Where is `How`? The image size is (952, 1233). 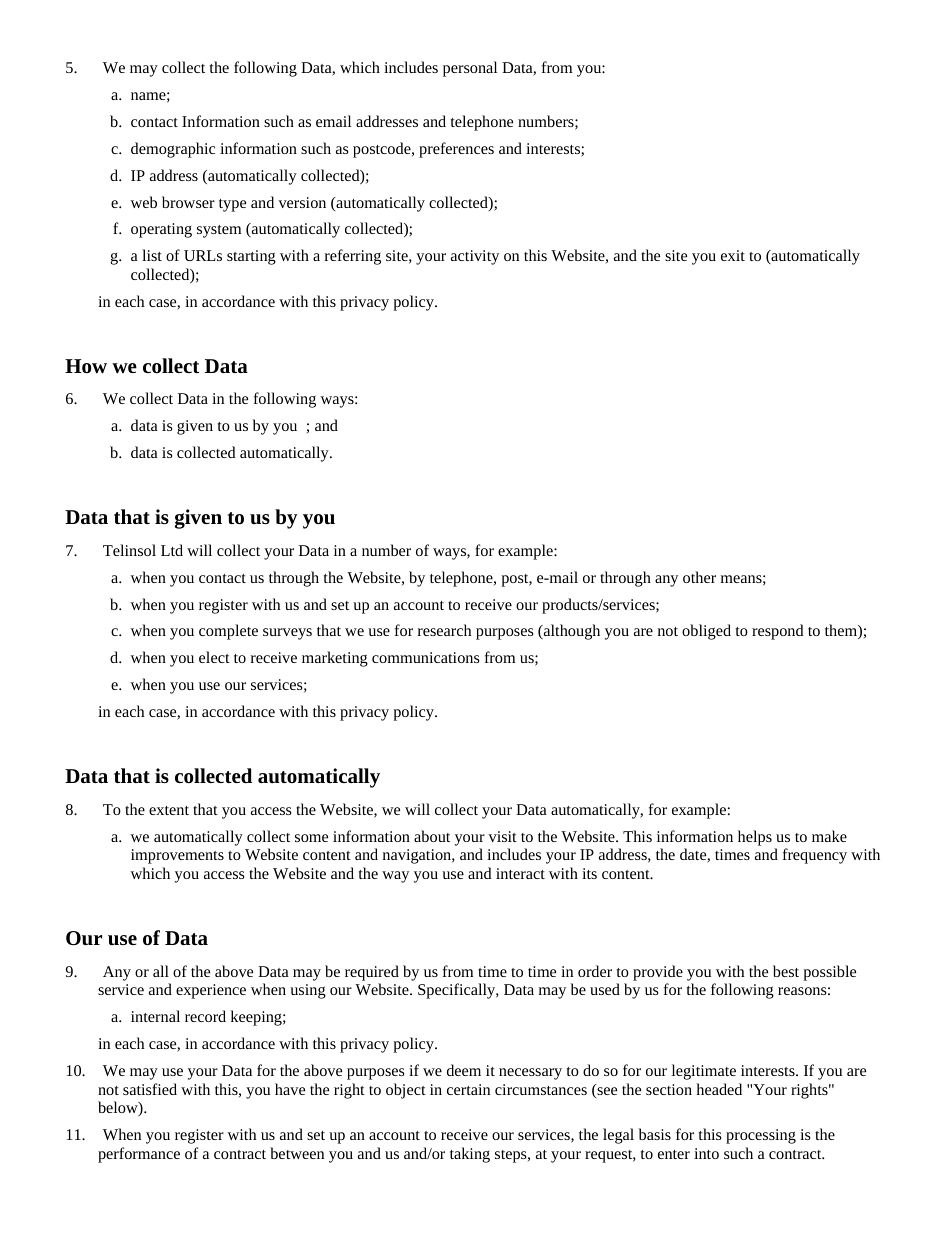
How is located at coordinates (86, 366).
